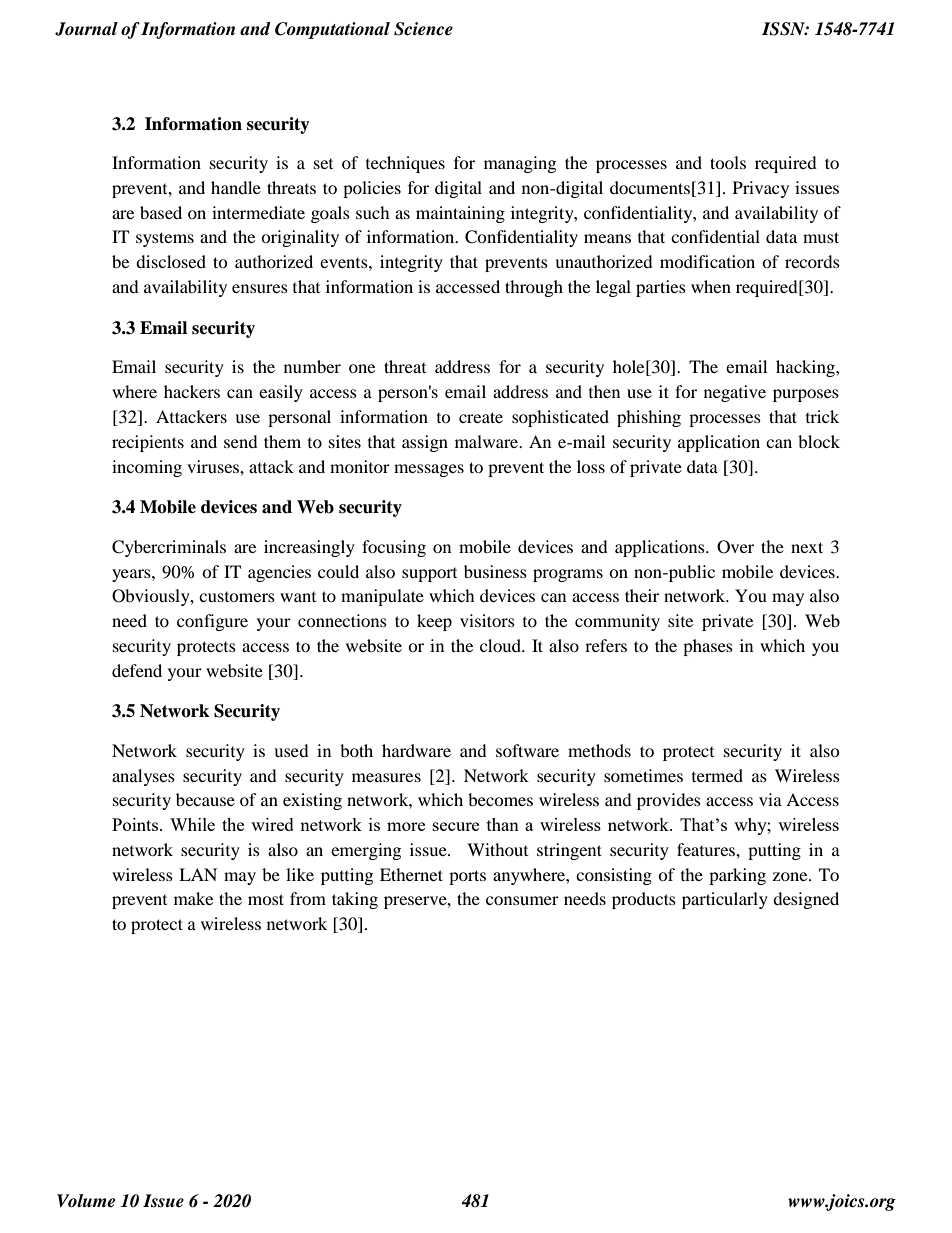  What do you see at coordinates (725, 900) in the image?
I see `particularly` at bounding box center [725, 900].
